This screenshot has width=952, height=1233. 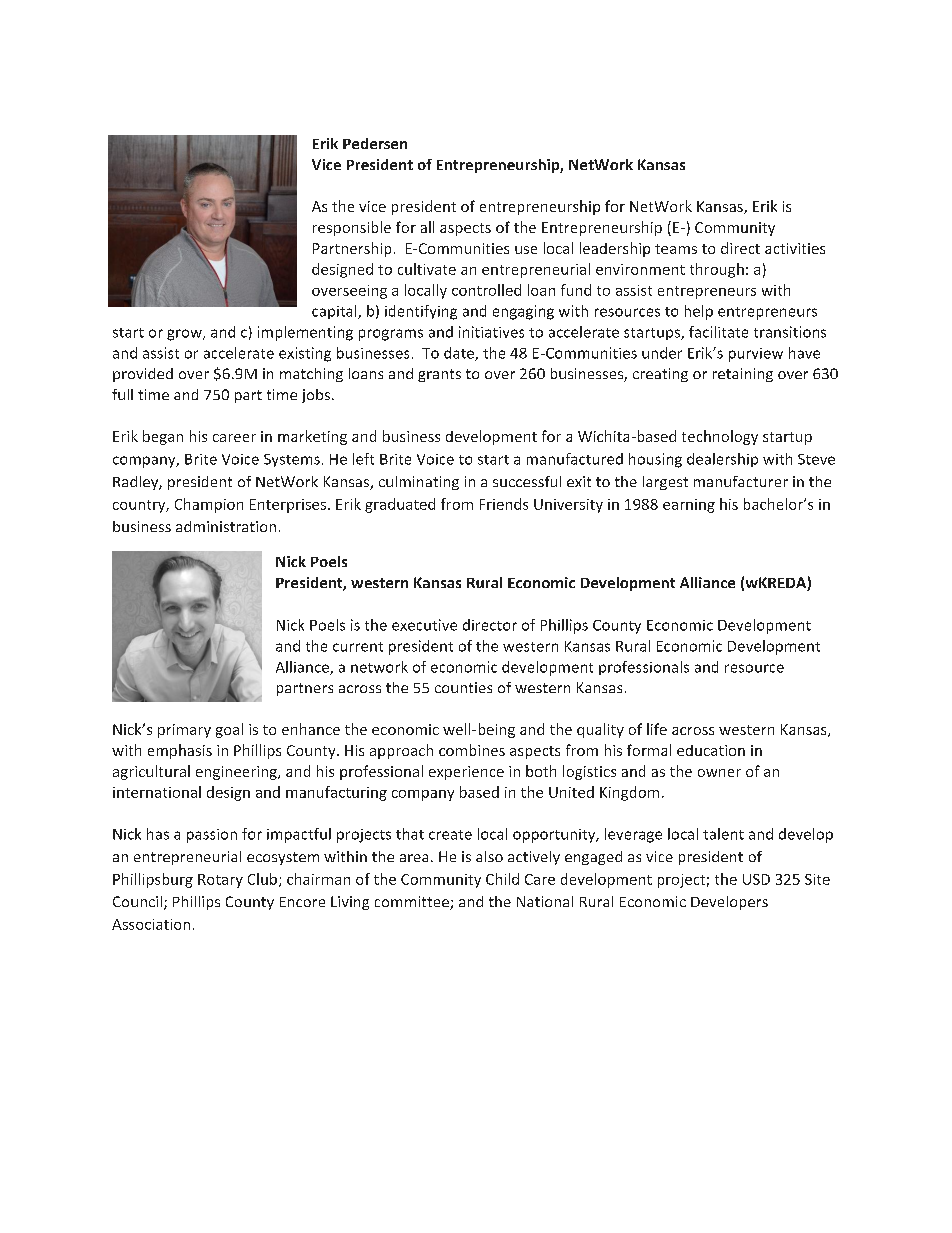 What do you see at coordinates (504, 504) in the screenshot?
I see `Friends` at bounding box center [504, 504].
